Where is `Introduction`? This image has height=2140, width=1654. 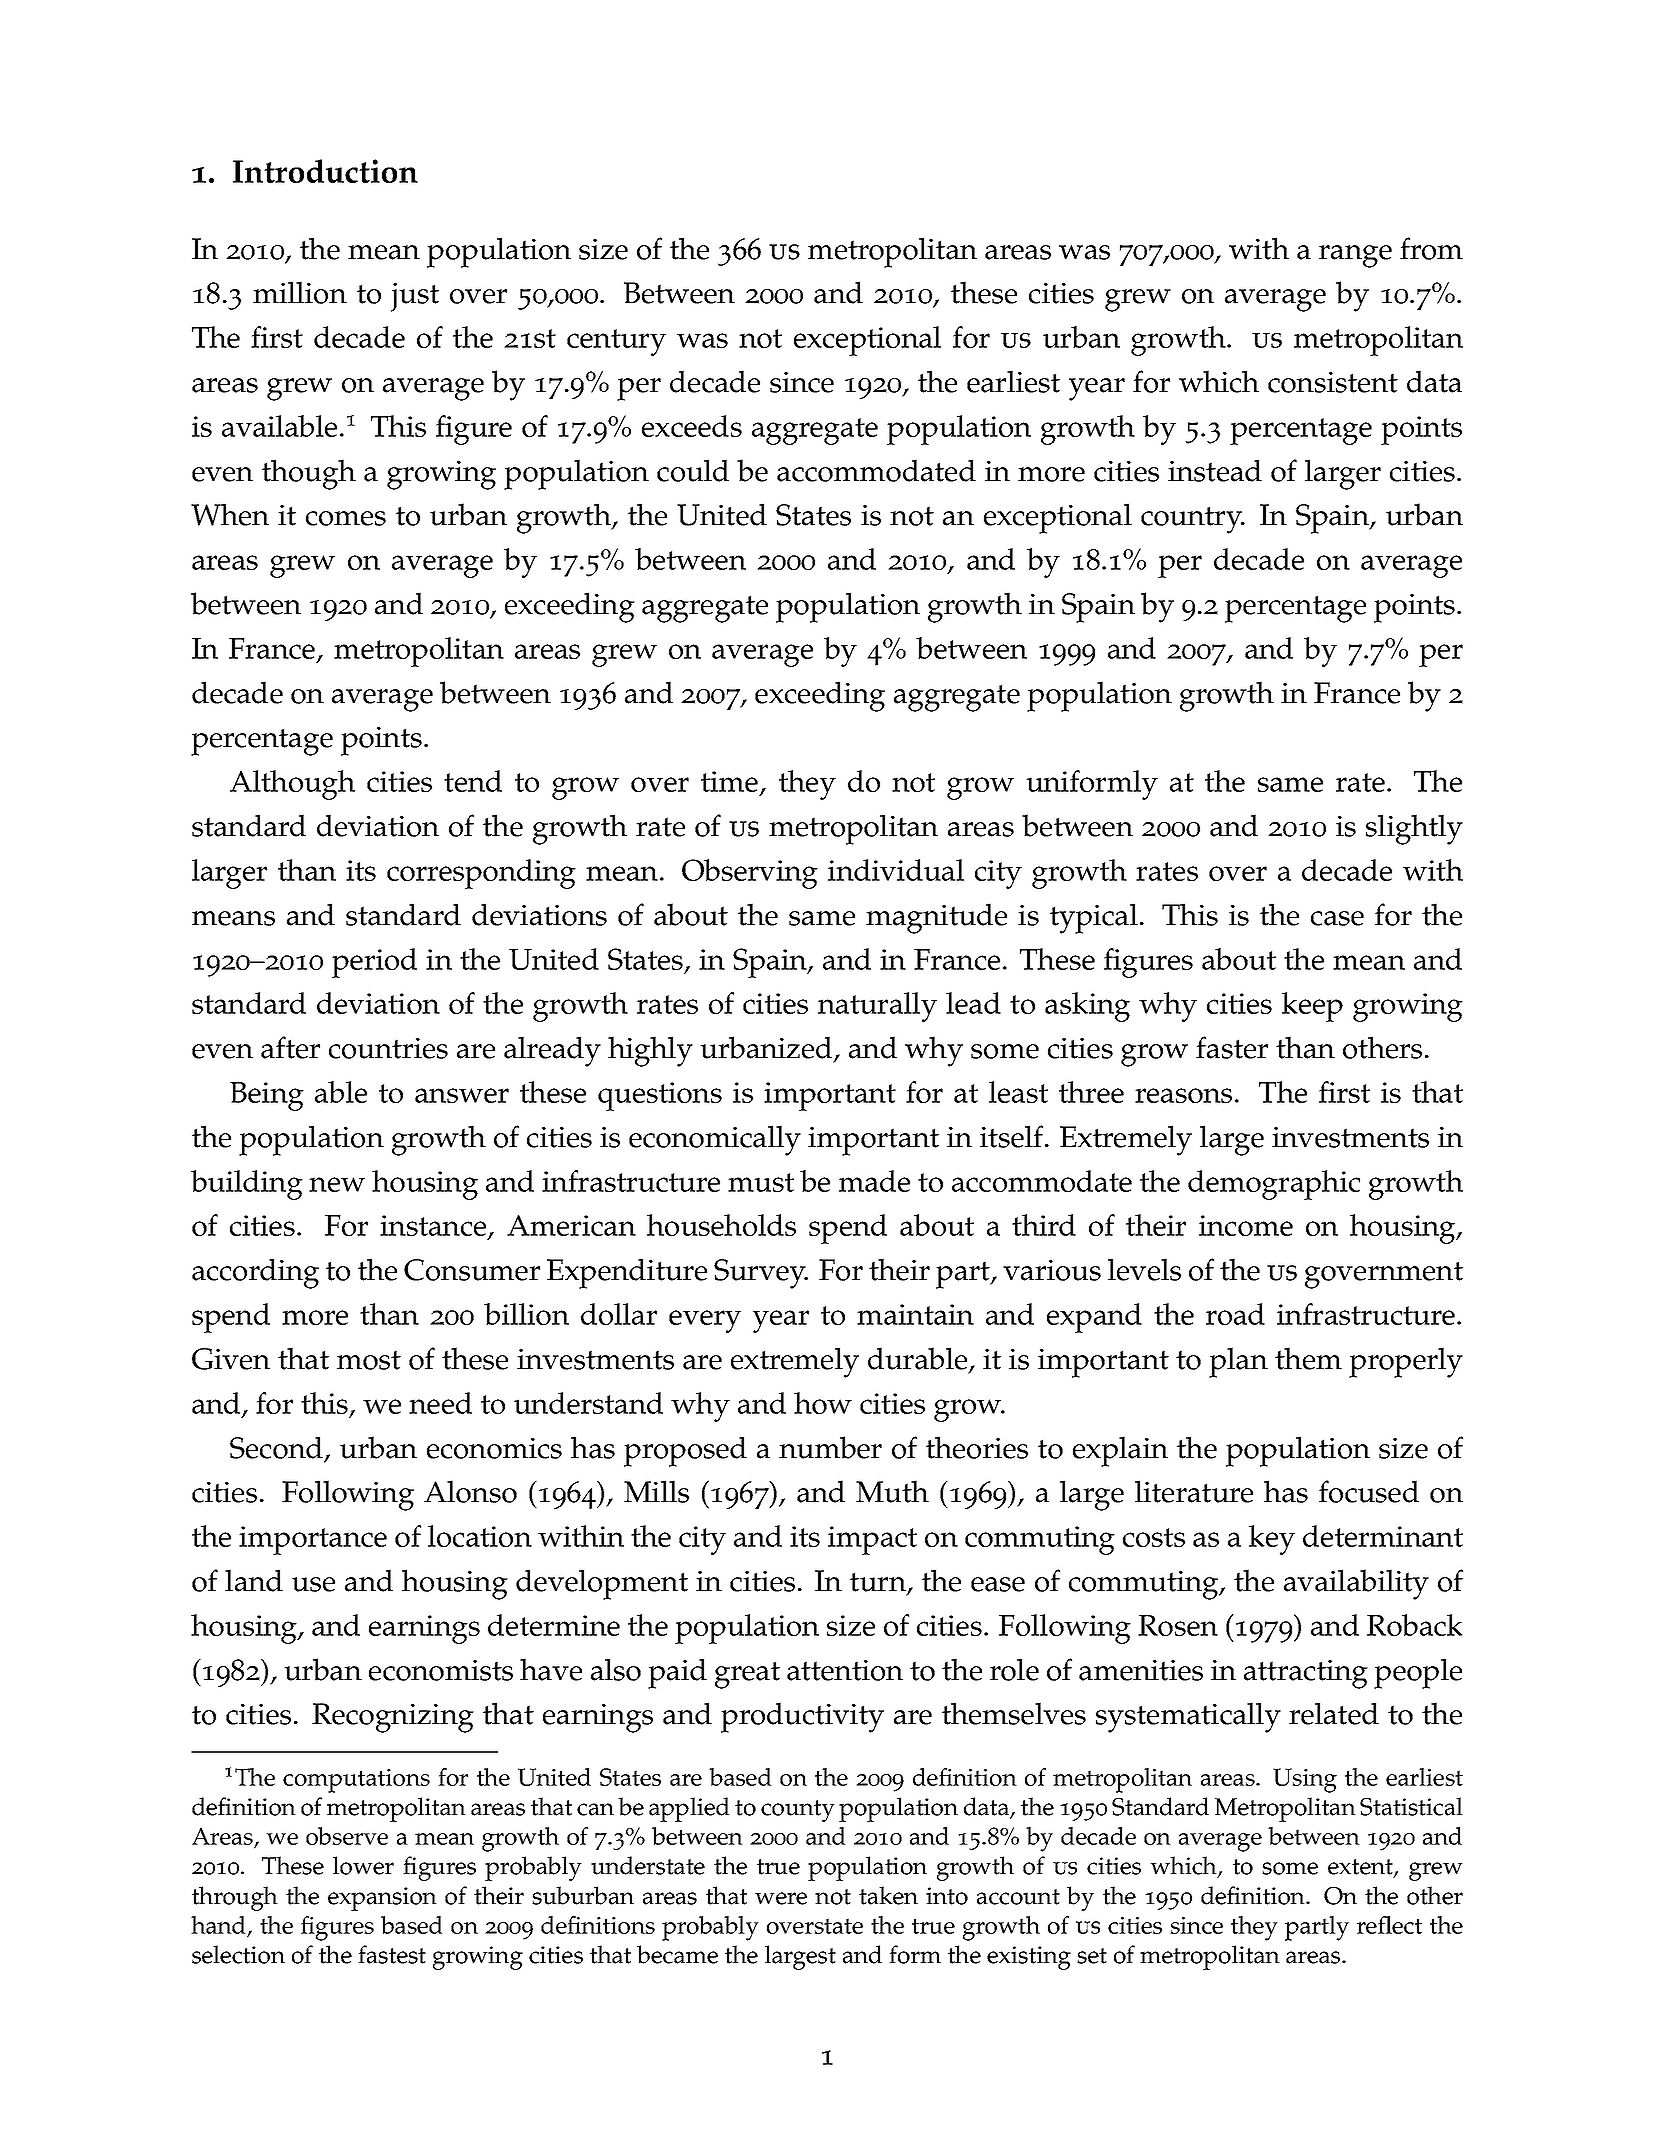
Introduction is located at coordinates (325, 171).
